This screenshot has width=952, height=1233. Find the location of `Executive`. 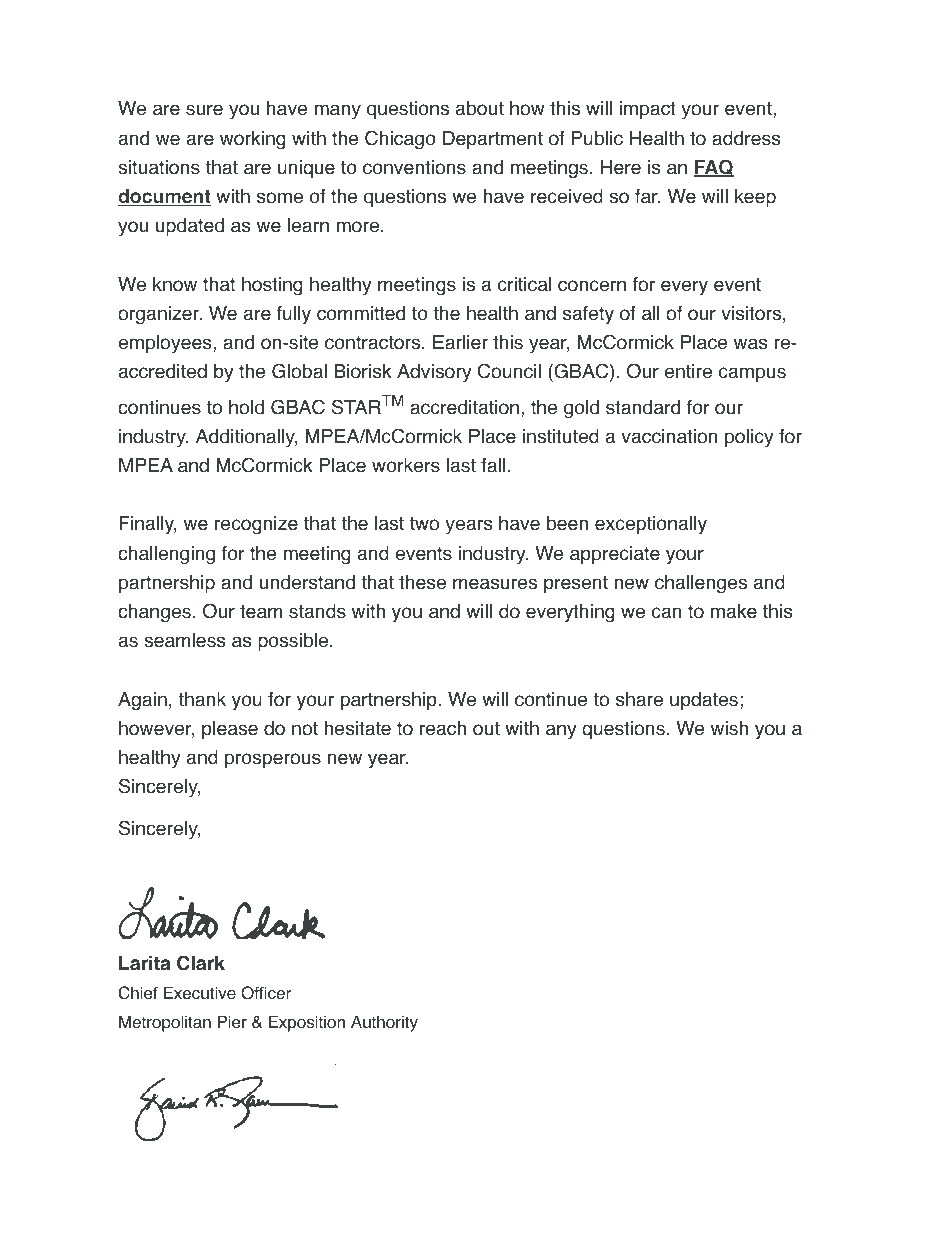

Executive is located at coordinates (200, 993).
